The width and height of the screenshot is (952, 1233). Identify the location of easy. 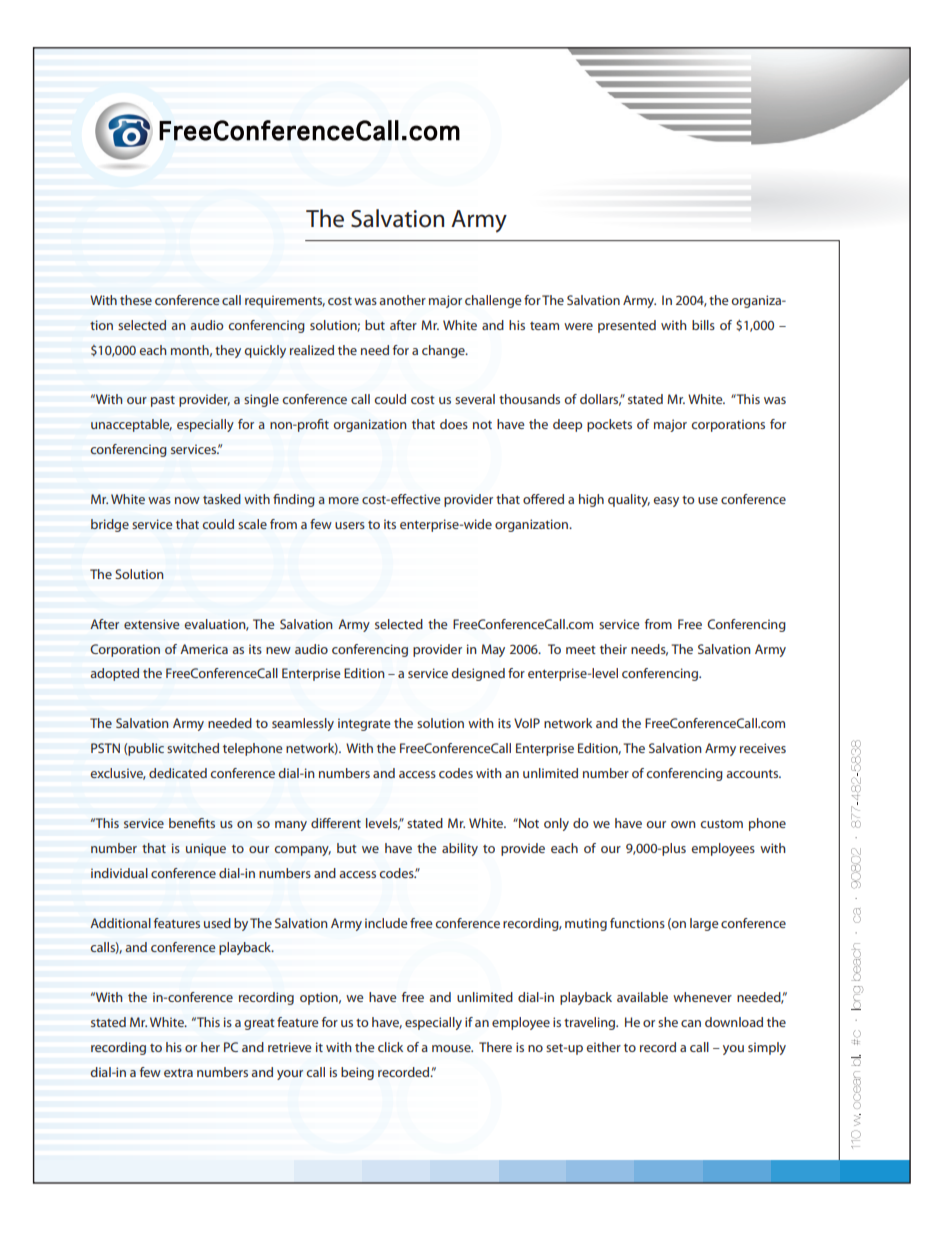
(666, 502).
